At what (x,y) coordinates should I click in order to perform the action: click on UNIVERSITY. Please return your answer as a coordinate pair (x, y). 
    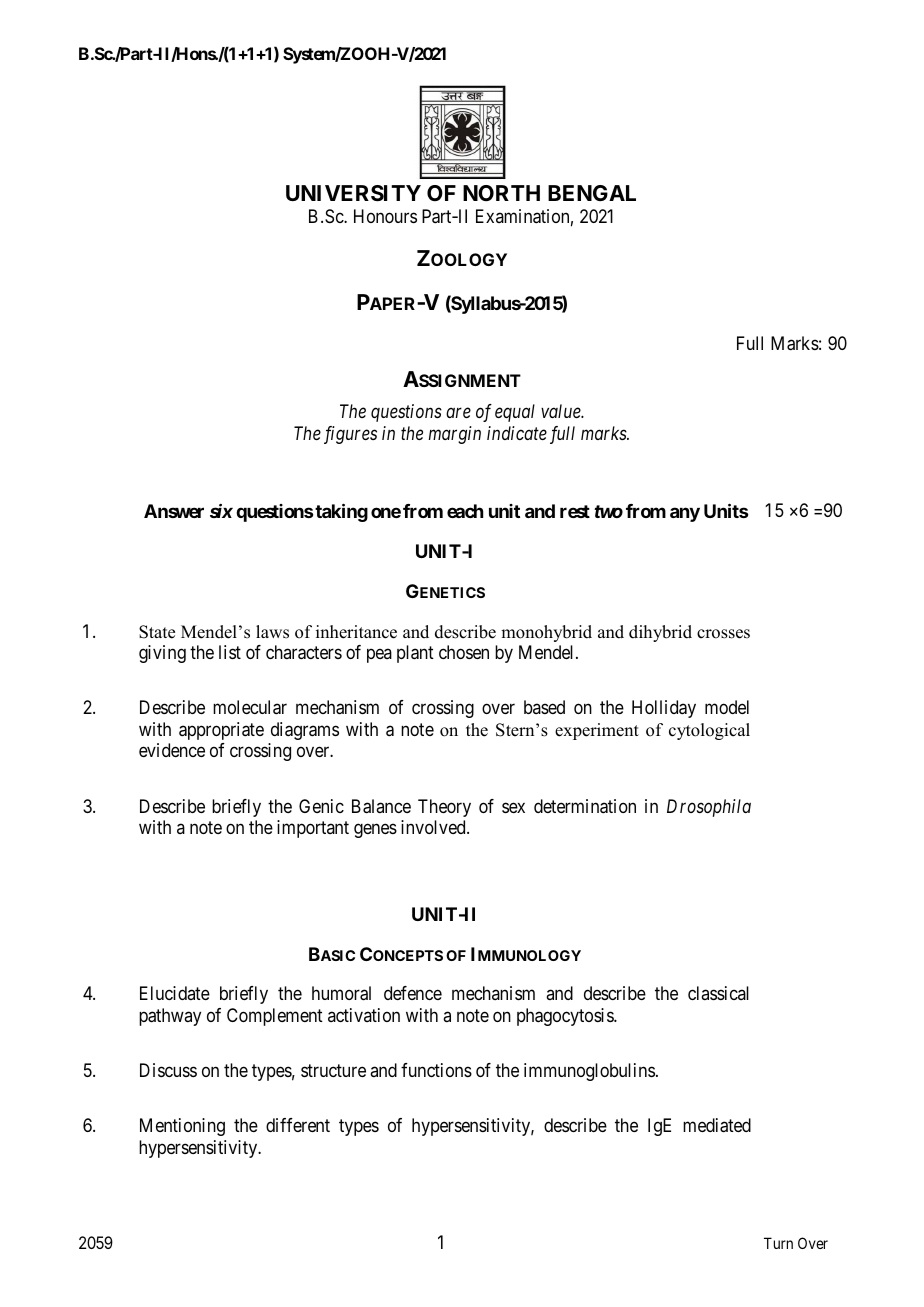
    Looking at the image, I should click on (353, 193).
